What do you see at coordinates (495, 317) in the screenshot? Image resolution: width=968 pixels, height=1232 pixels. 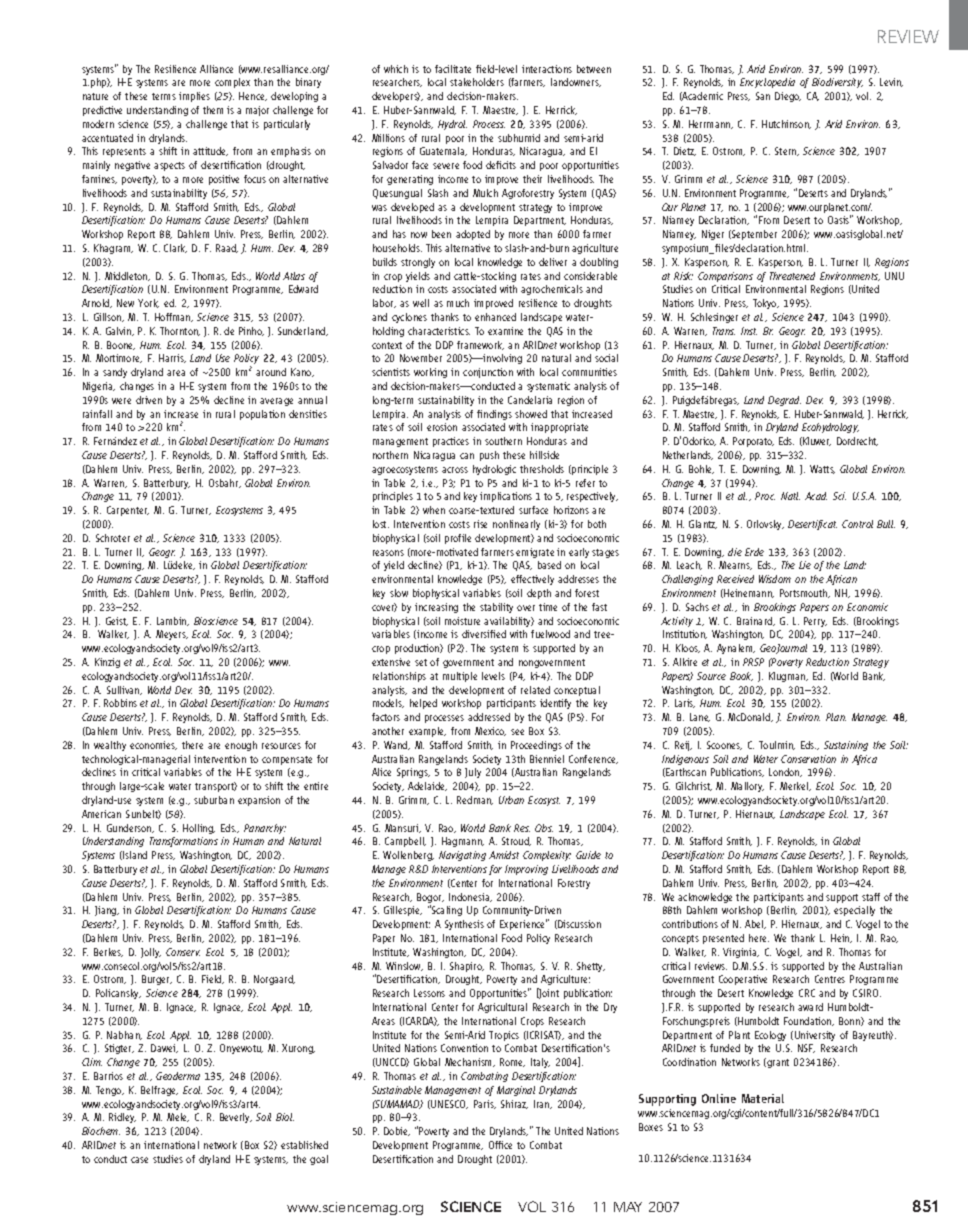 I see `enhanced` at bounding box center [495, 317].
